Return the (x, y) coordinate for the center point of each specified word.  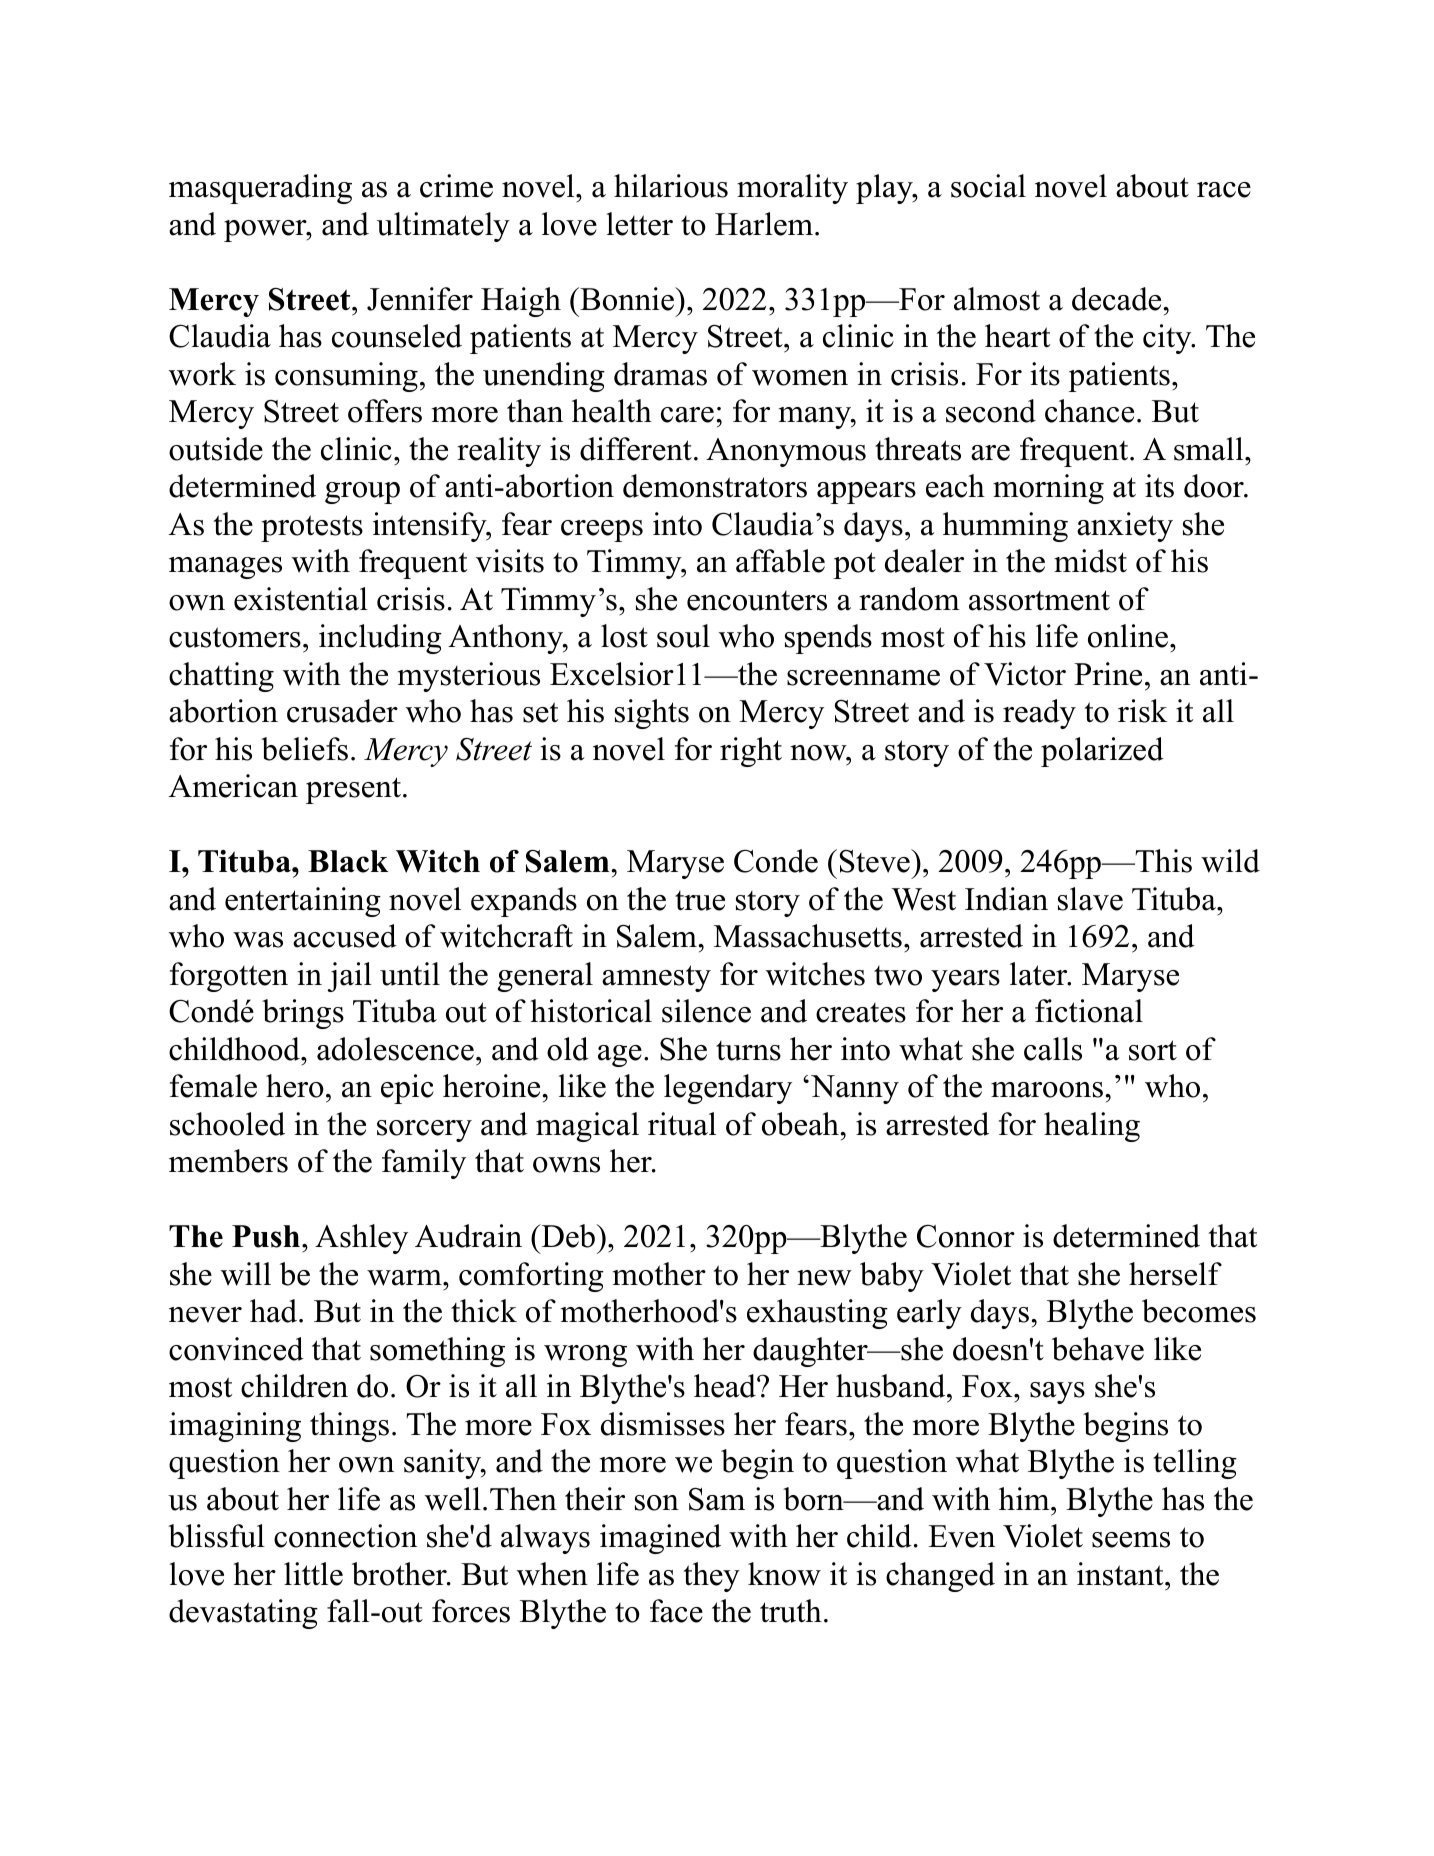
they (712, 1577)
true (700, 901)
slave (1090, 899)
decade (1118, 299)
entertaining (303, 902)
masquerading (260, 189)
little (313, 1574)
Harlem (765, 224)
